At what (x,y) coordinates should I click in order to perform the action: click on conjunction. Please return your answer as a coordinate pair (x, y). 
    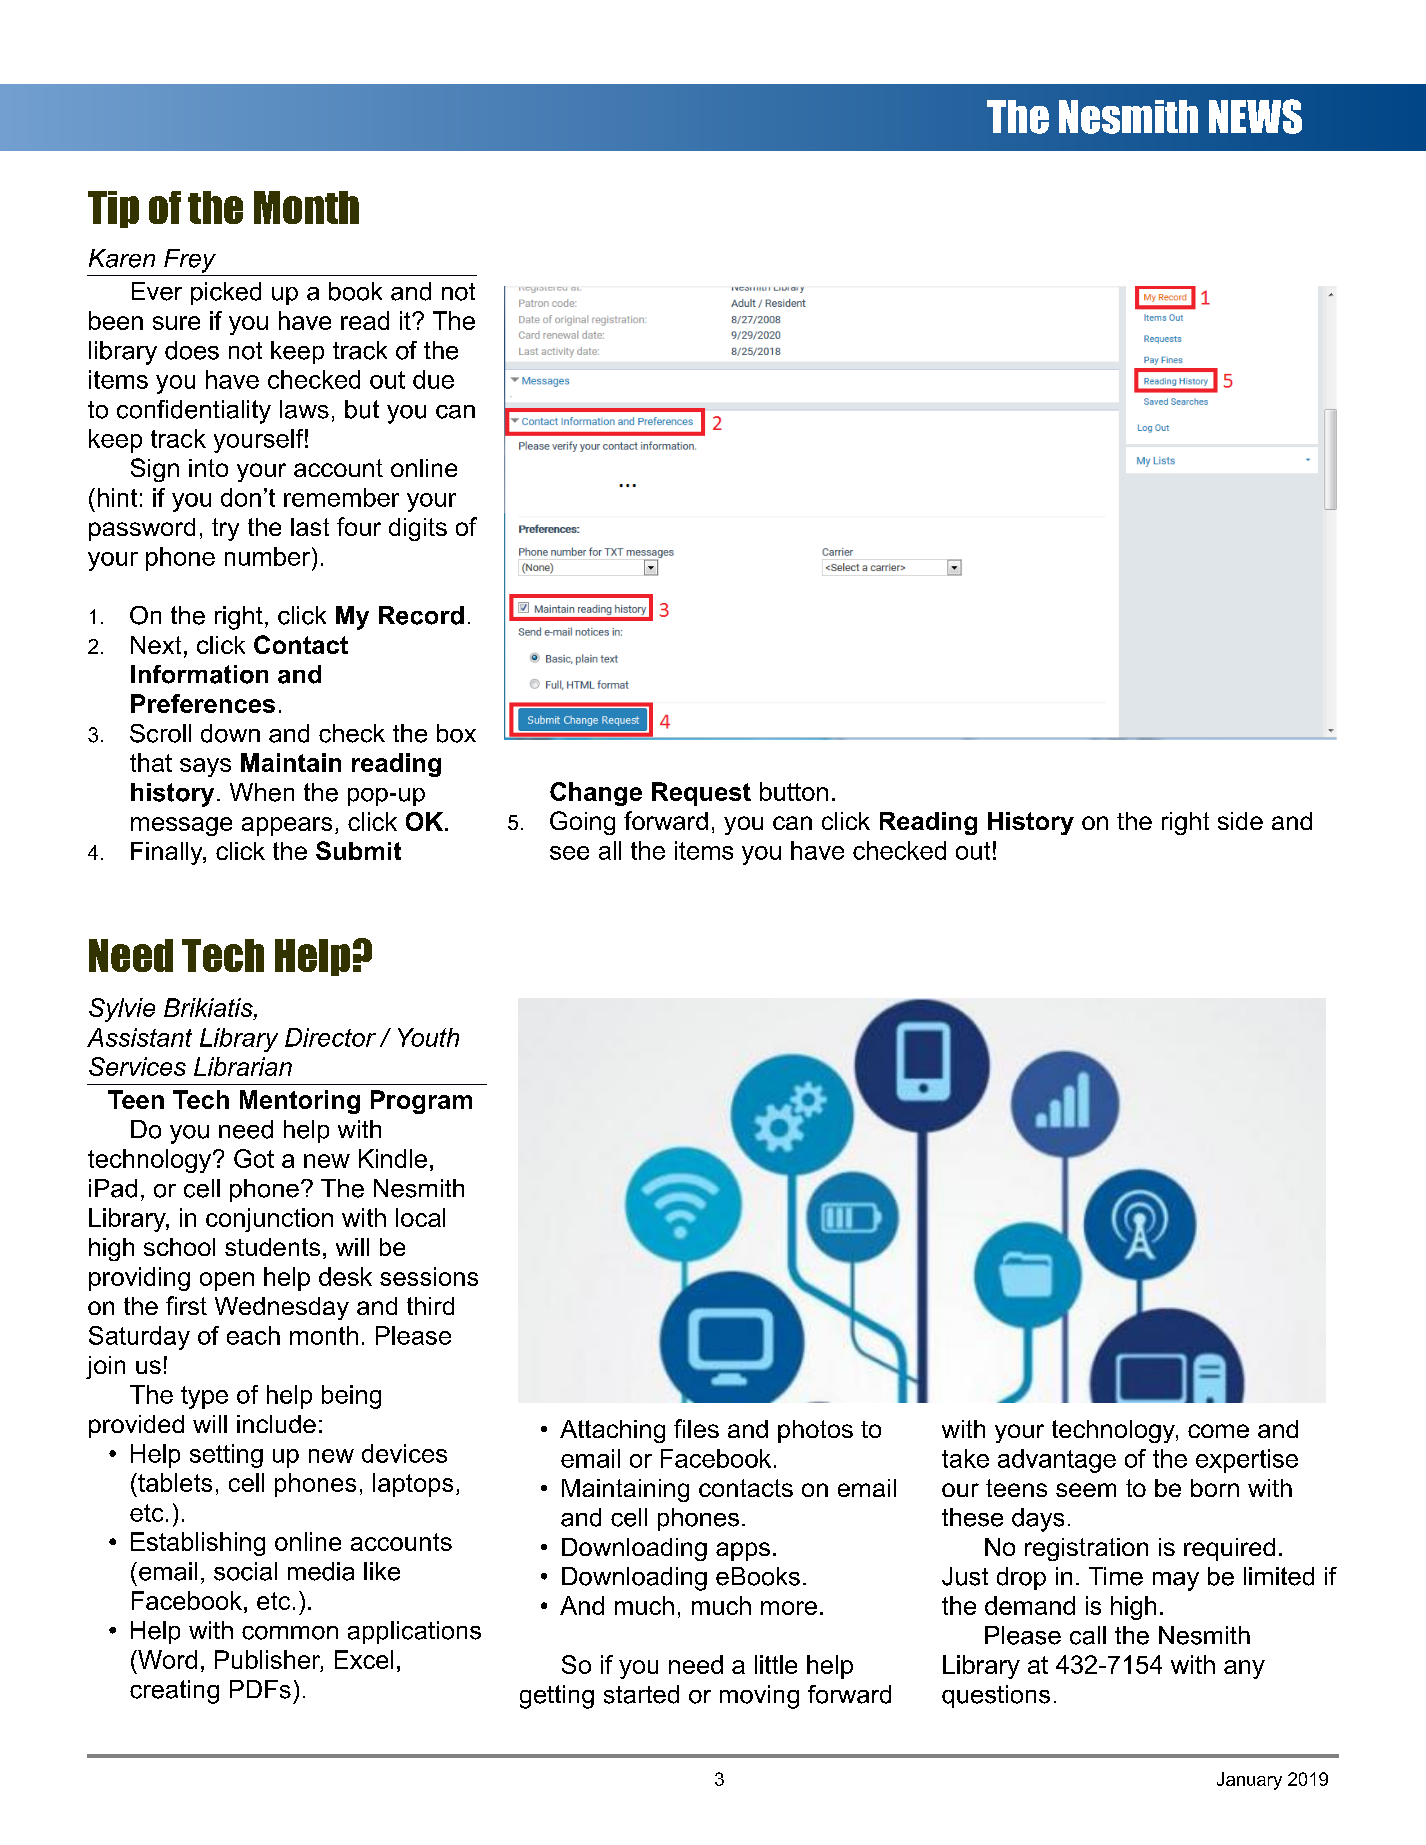
    Looking at the image, I should click on (269, 1220).
